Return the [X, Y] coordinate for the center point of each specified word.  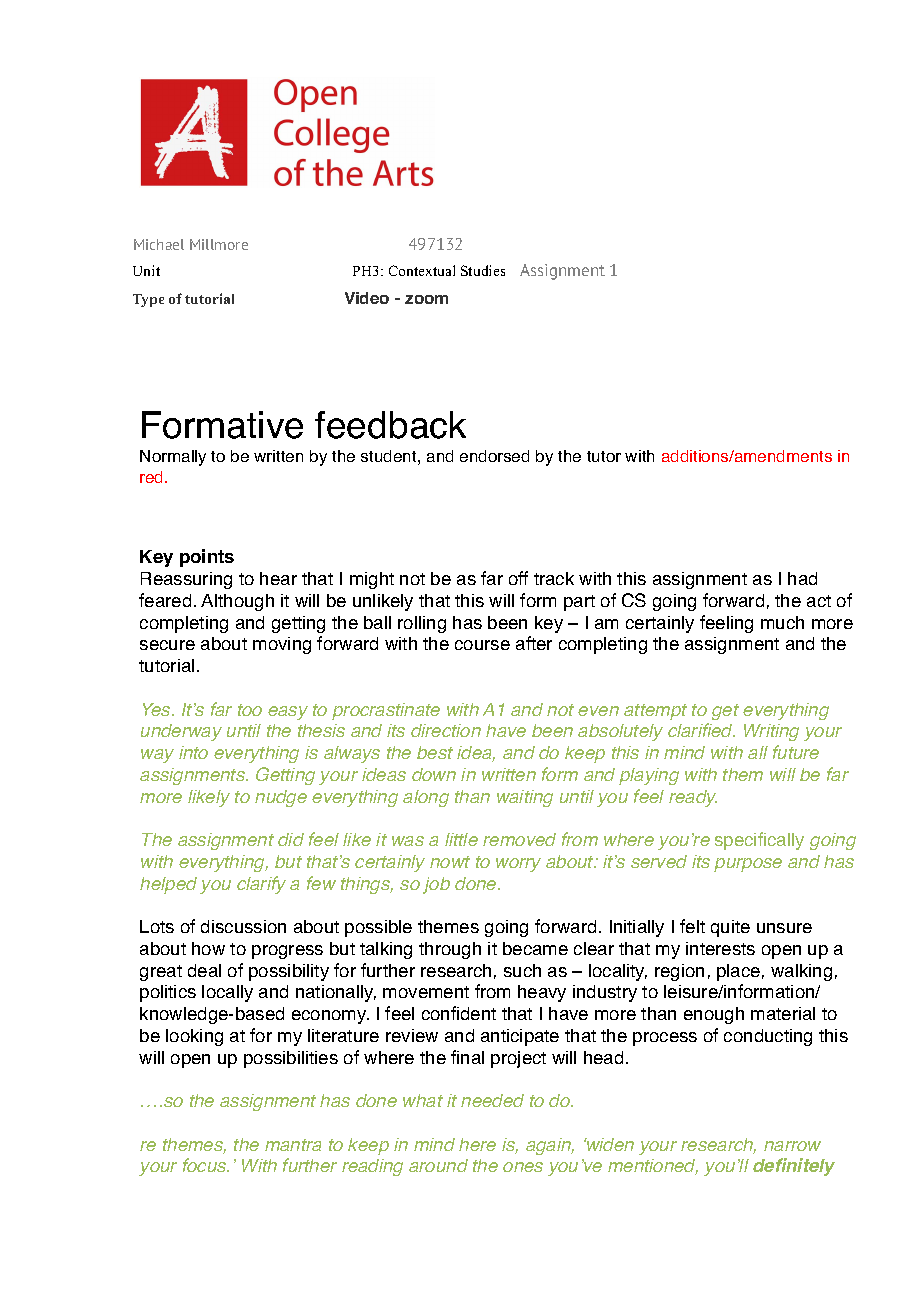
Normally [173, 458]
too [250, 710]
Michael [159, 244]
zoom [426, 299]
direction [446, 730]
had [802, 578]
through [450, 950]
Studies [483, 270]
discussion [243, 926]
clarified [701, 730]
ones [523, 1167]
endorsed [494, 456]
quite [730, 928]
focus [206, 1165]
